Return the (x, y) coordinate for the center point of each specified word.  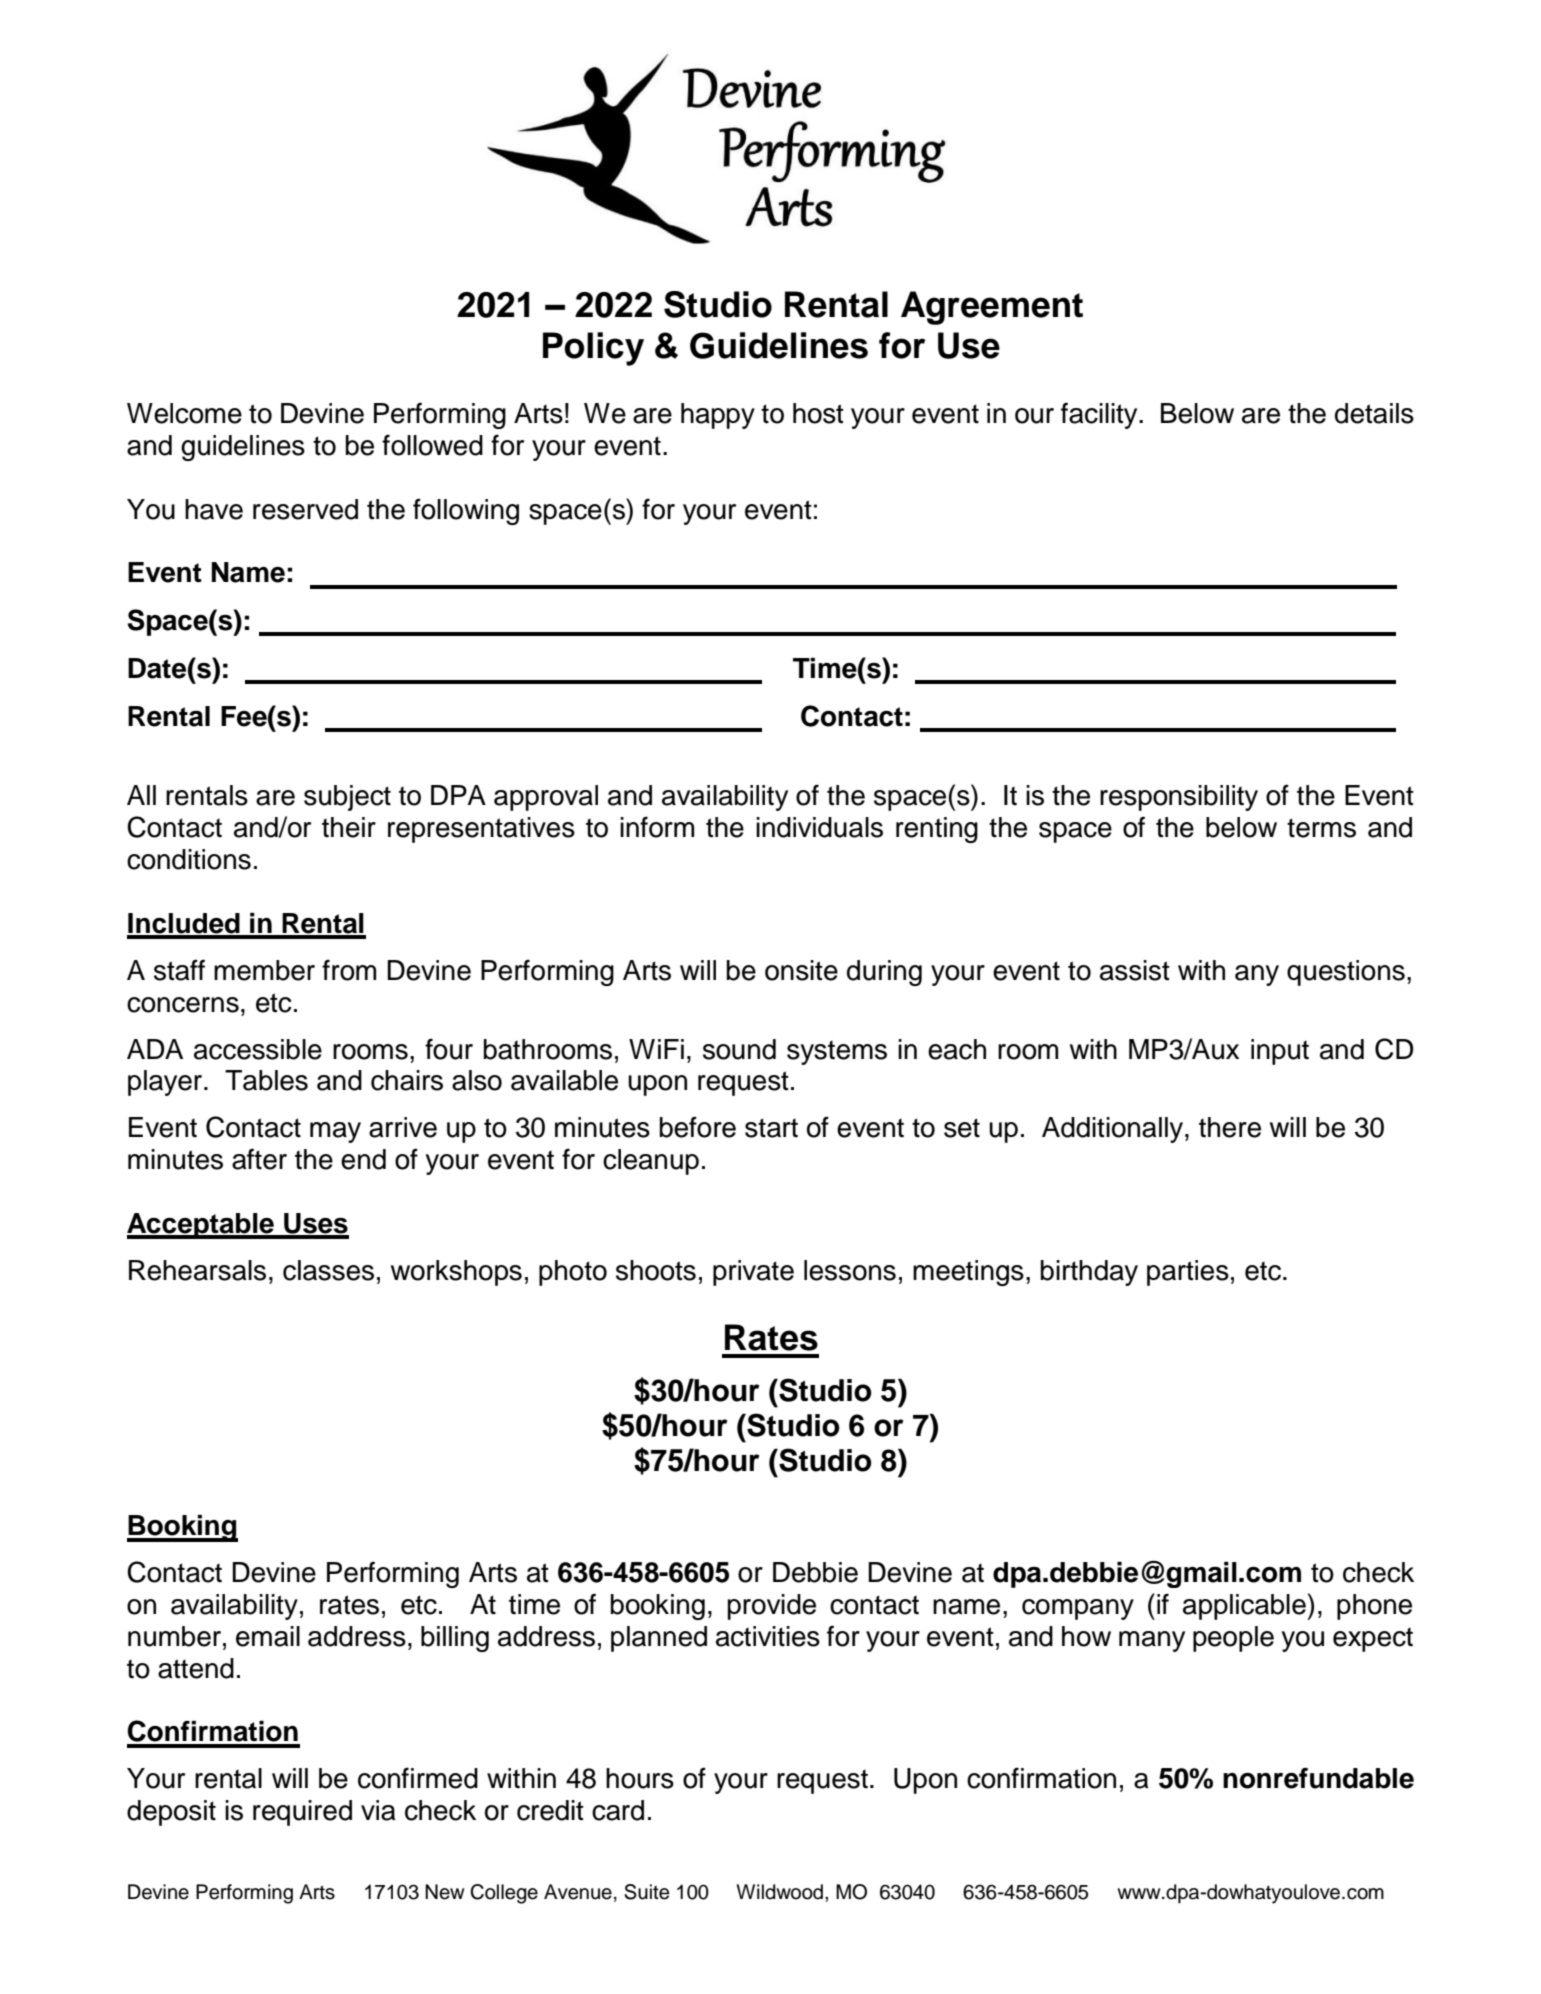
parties (1188, 1273)
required (302, 1813)
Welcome (184, 413)
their (349, 827)
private (753, 1273)
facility (1100, 415)
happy (718, 416)
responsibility (1179, 798)
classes (328, 1270)
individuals (819, 827)
